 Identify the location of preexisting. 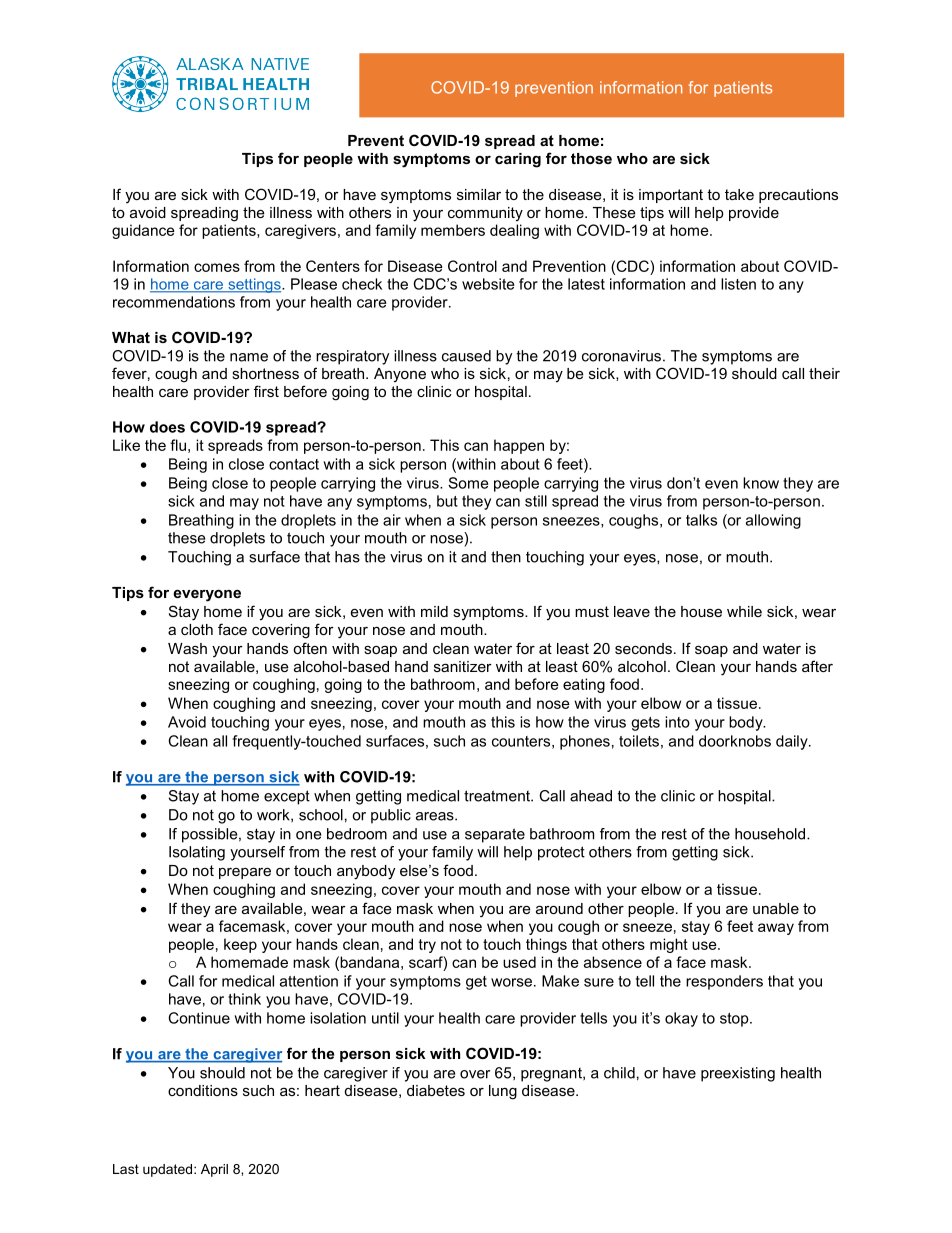
(738, 1074).
